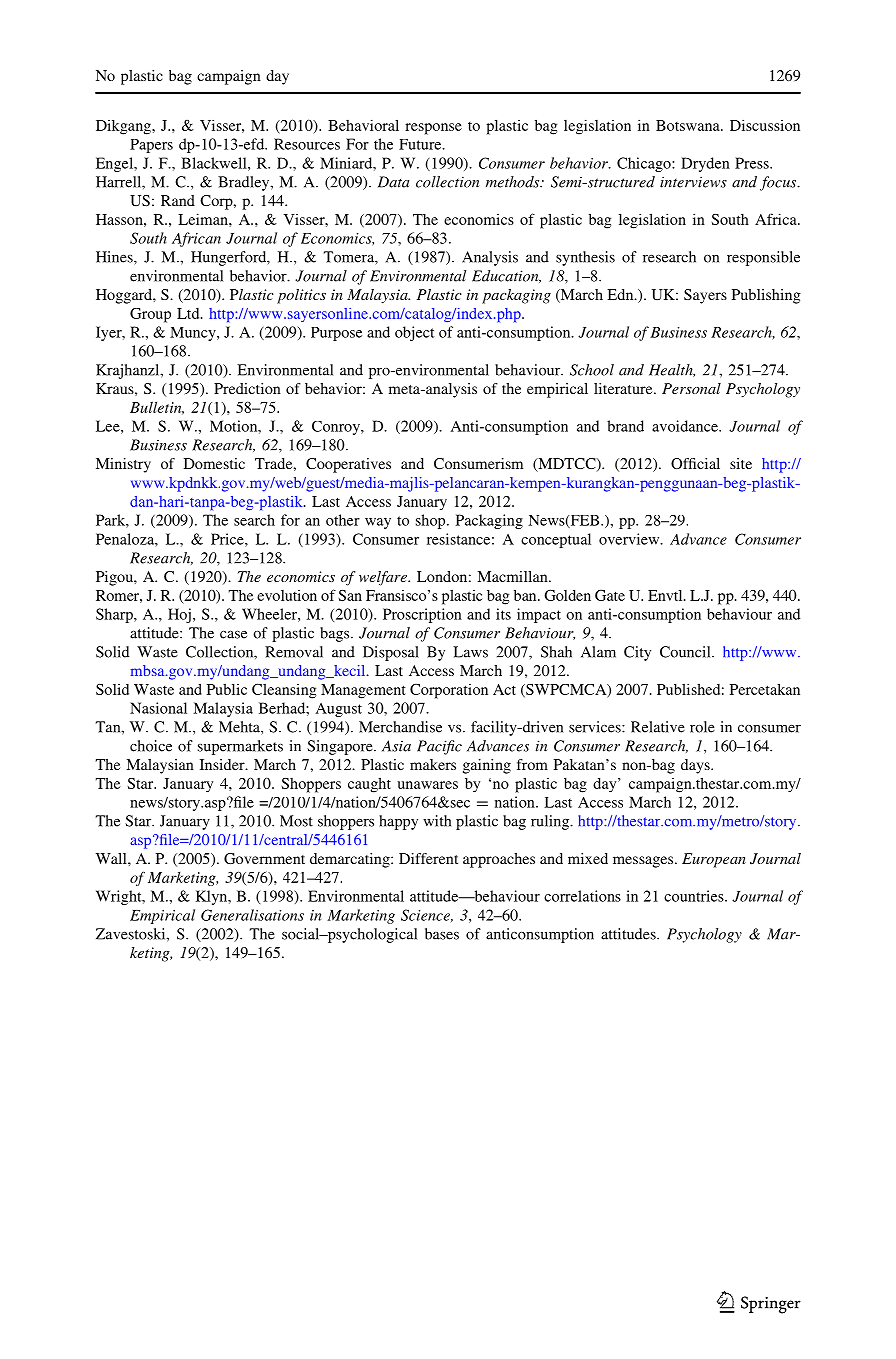 The image size is (896, 1359). What do you see at coordinates (252, 915) in the screenshot?
I see `Generalisations` at bounding box center [252, 915].
